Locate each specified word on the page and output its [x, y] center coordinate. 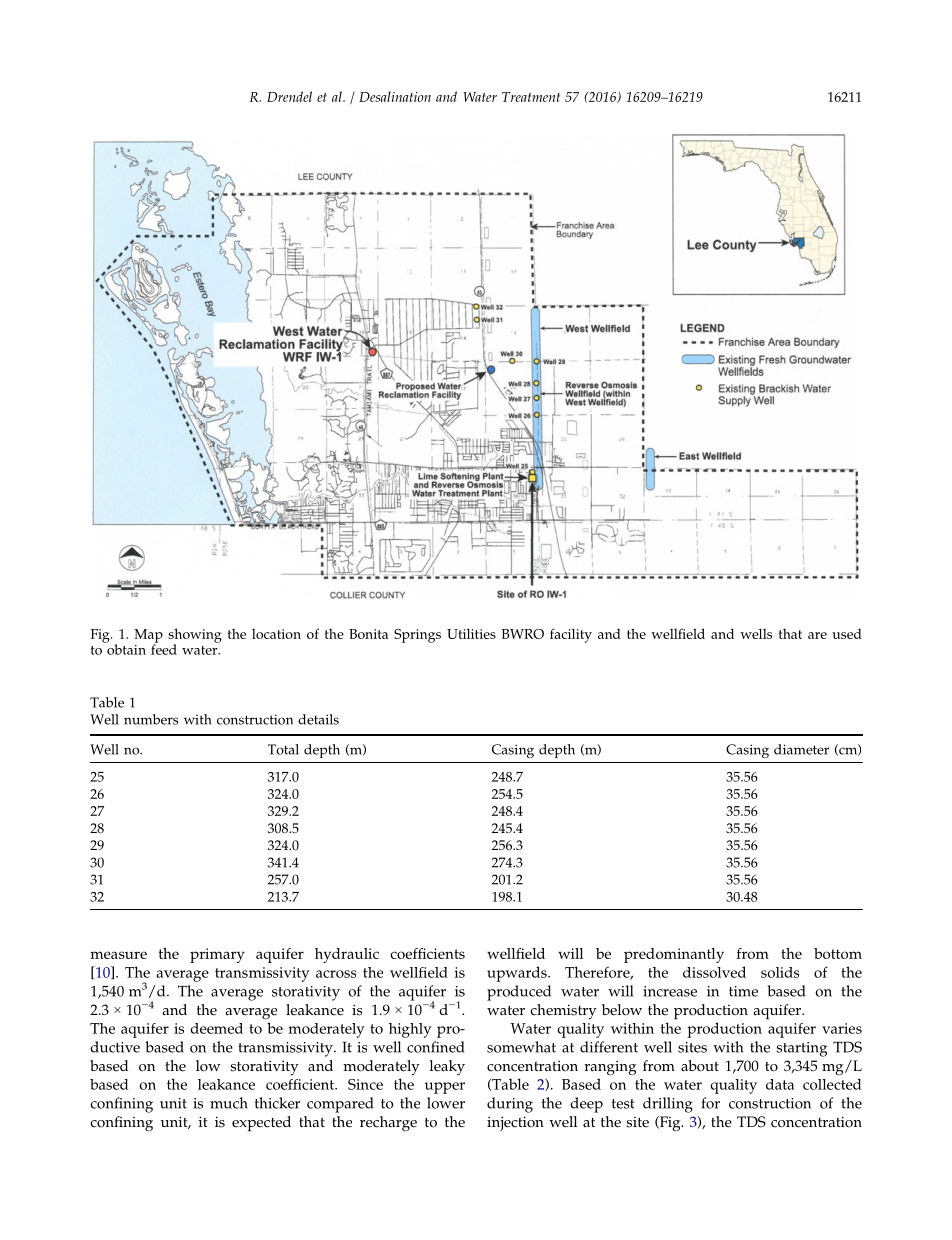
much [229, 1103]
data [780, 1084]
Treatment [531, 97]
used [847, 633]
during [510, 1105]
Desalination [395, 96]
